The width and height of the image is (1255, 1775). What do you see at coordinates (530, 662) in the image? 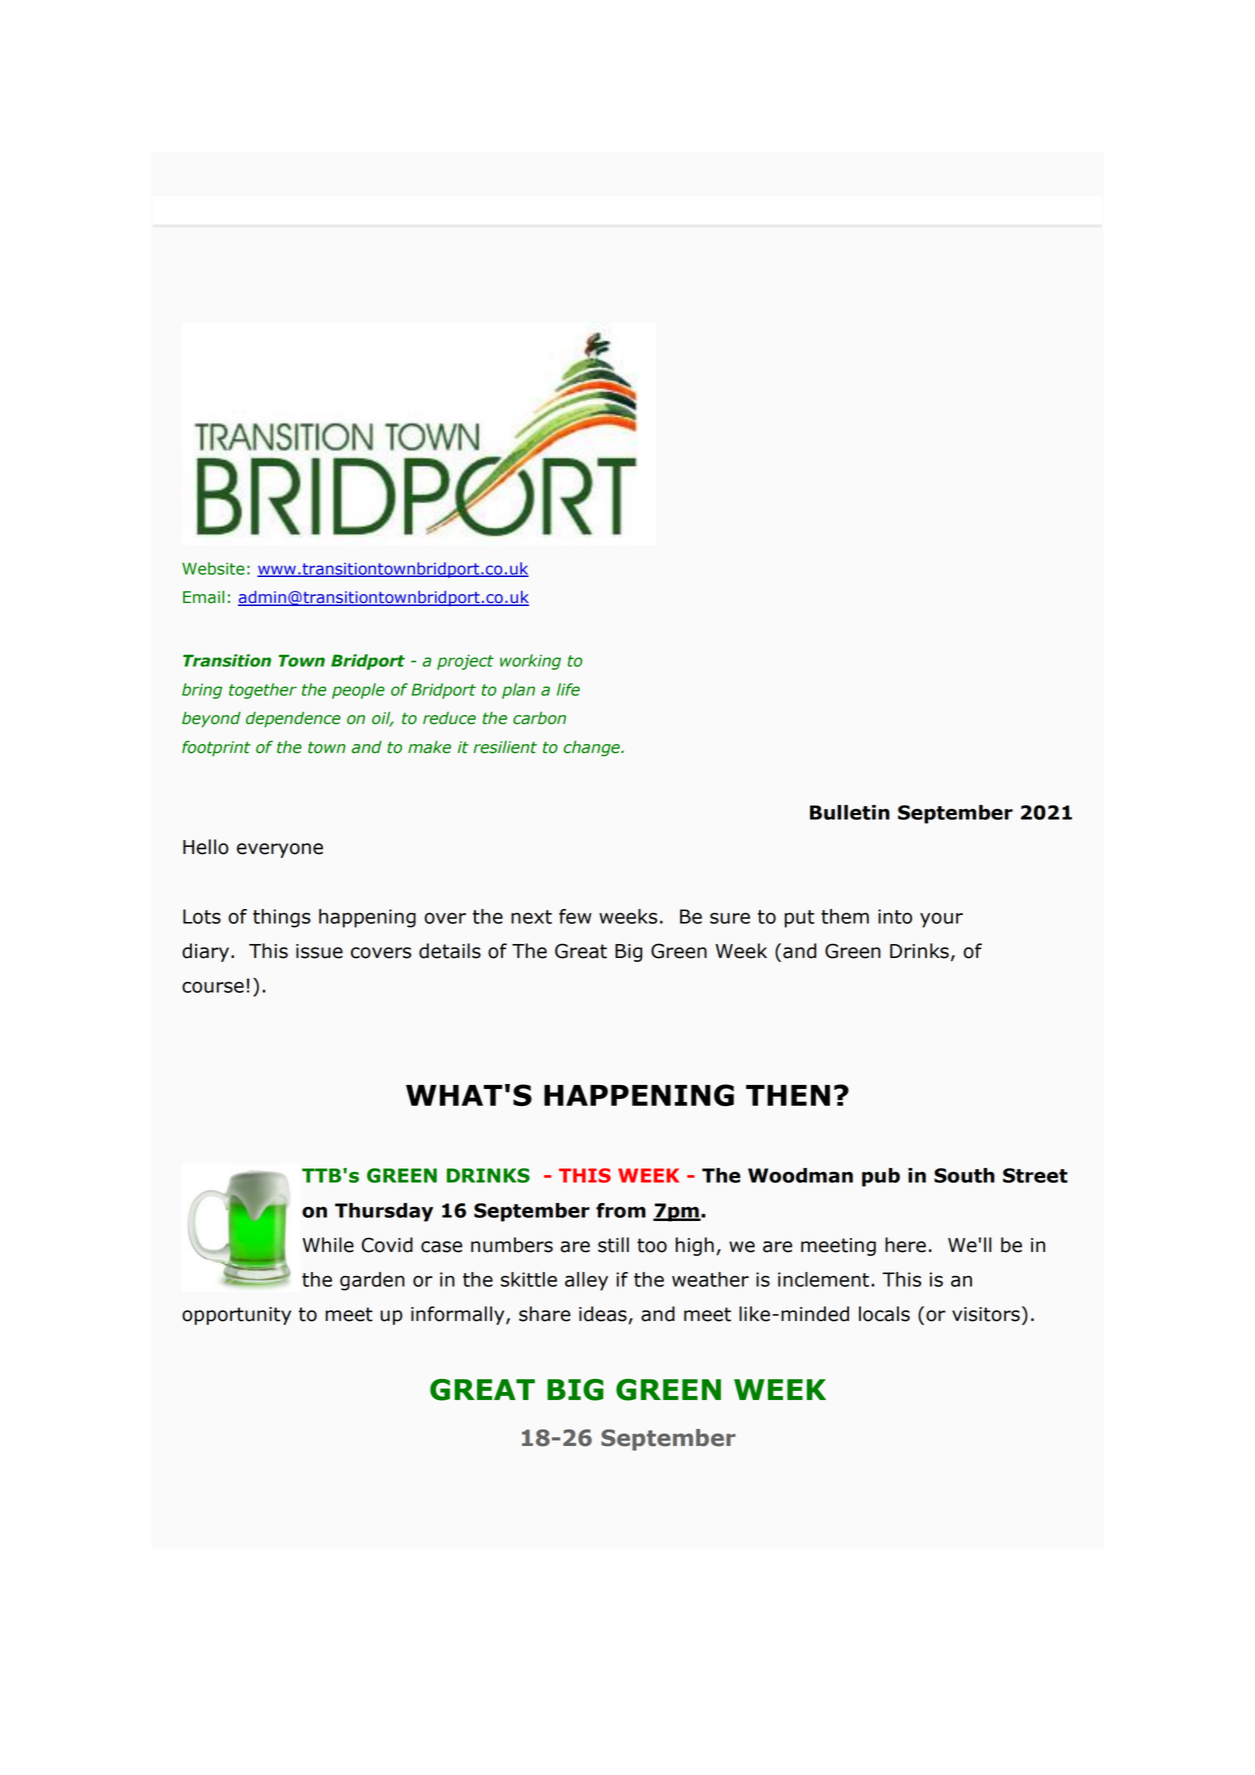
I see `working` at bounding box center [530, 662].
